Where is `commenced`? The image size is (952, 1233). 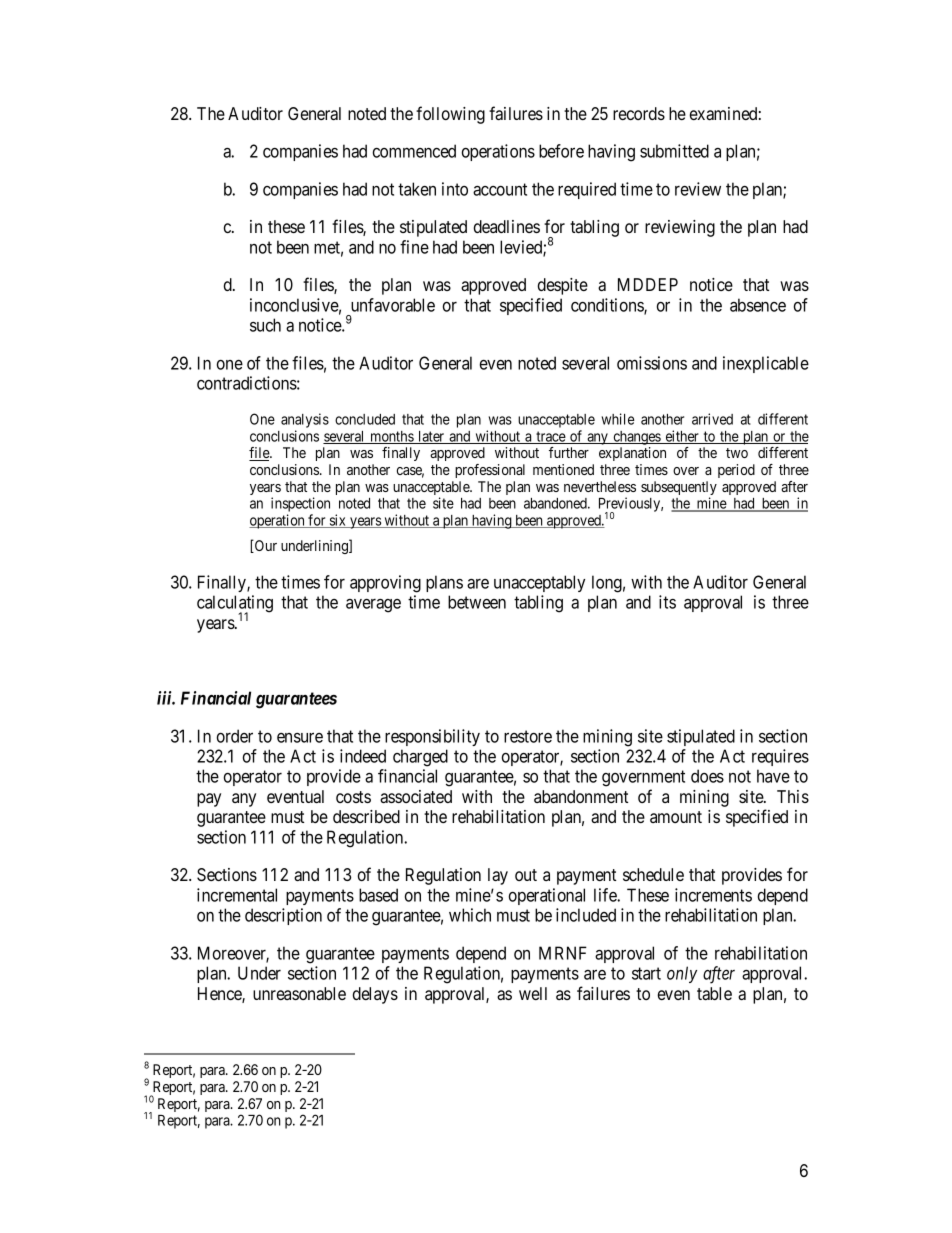
commenced is located at coordinates (414, 151).
